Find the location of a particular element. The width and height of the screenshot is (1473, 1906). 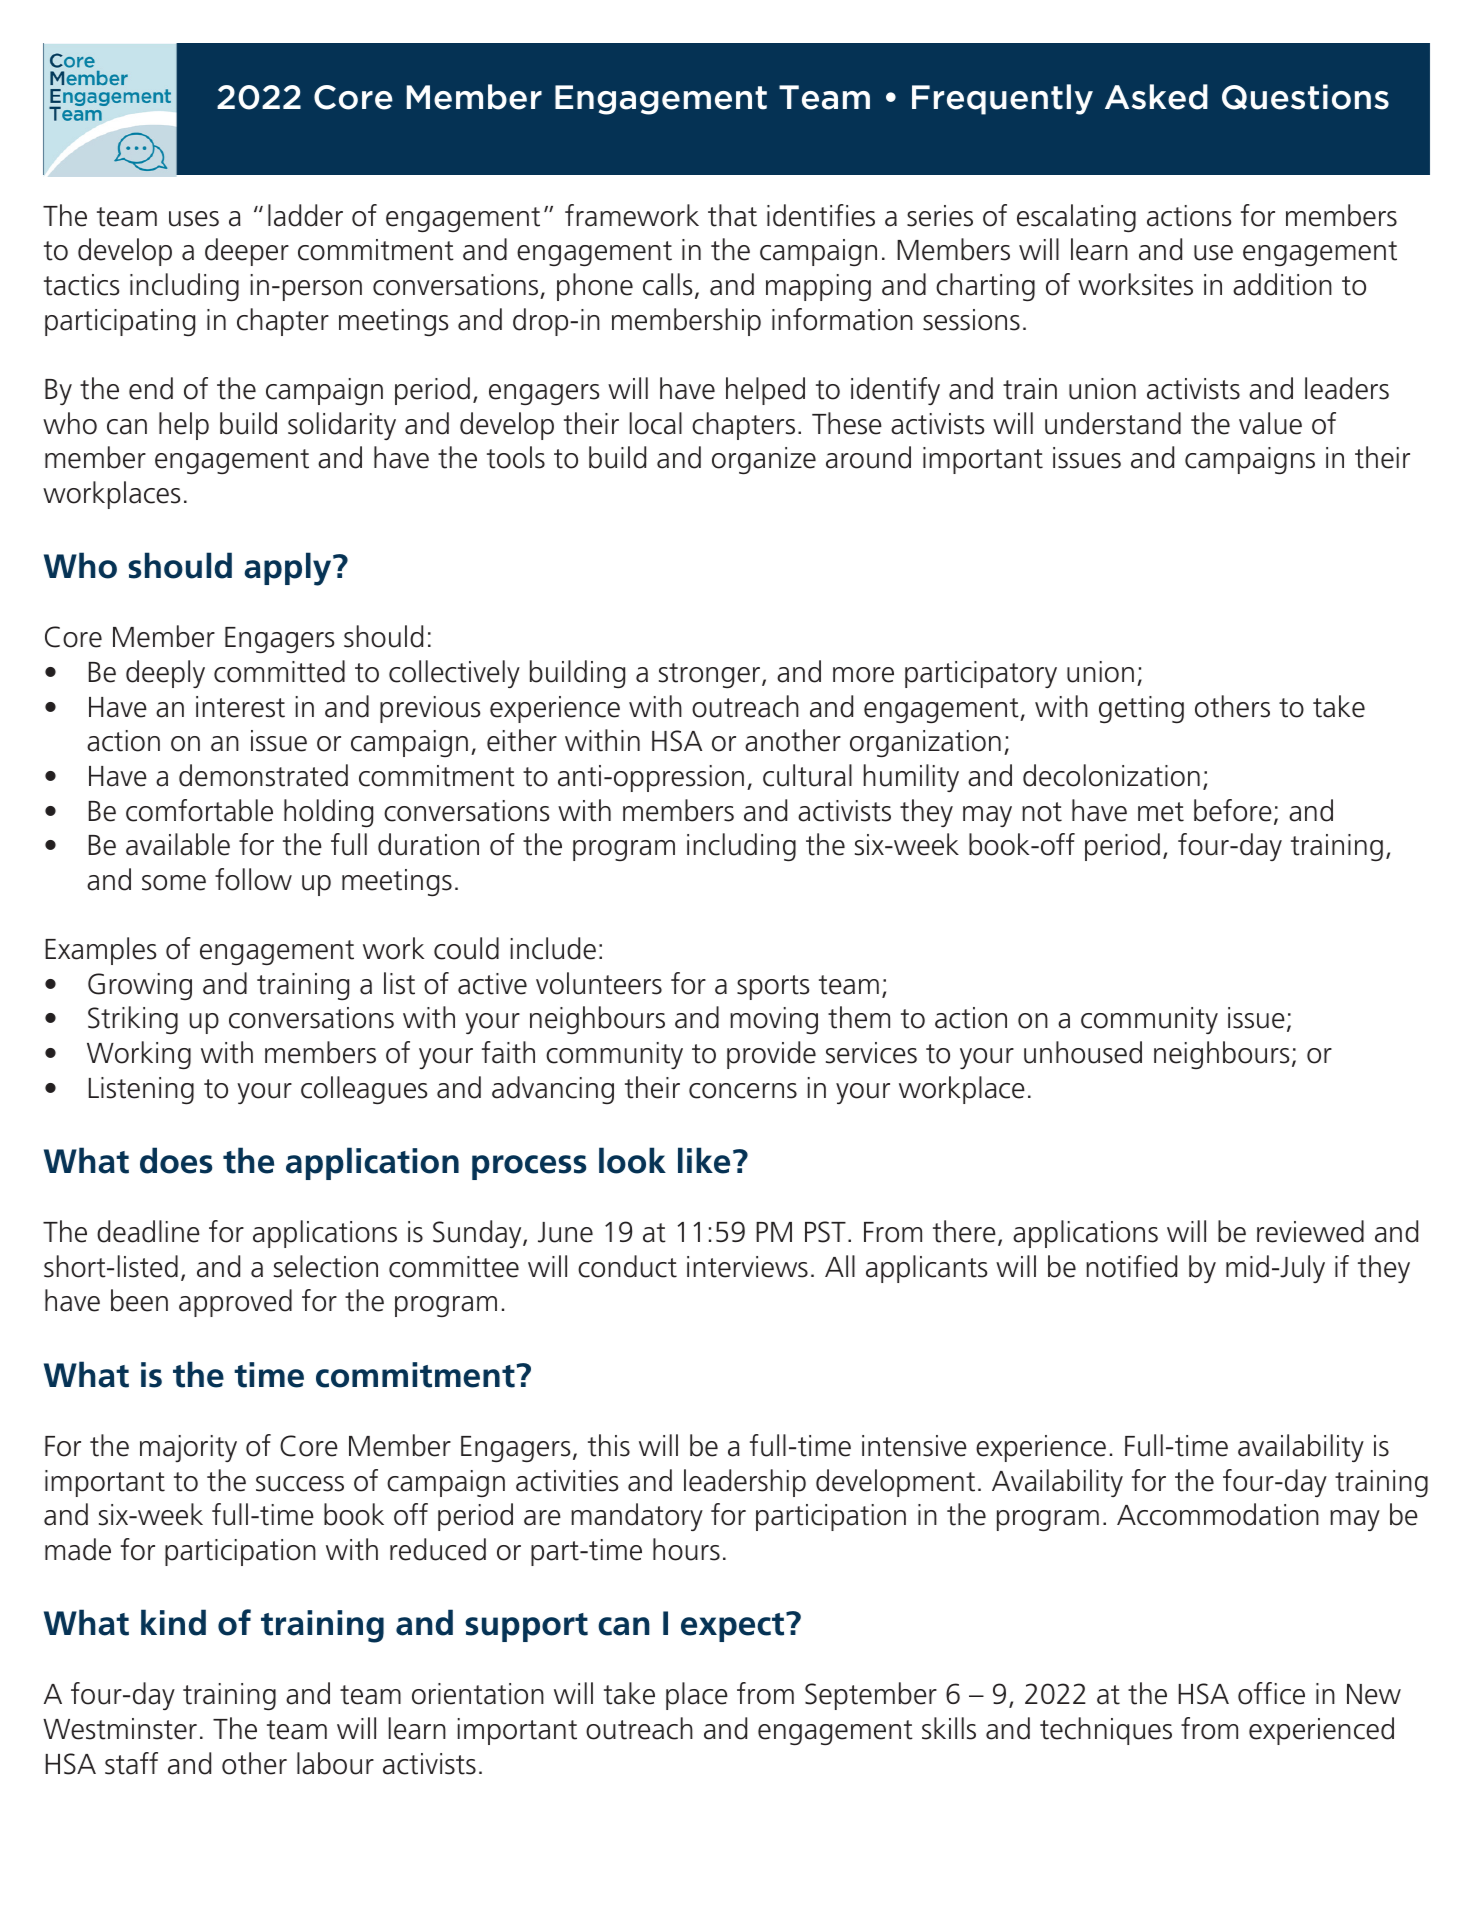

getting is located at coordinates (1141, 709).
